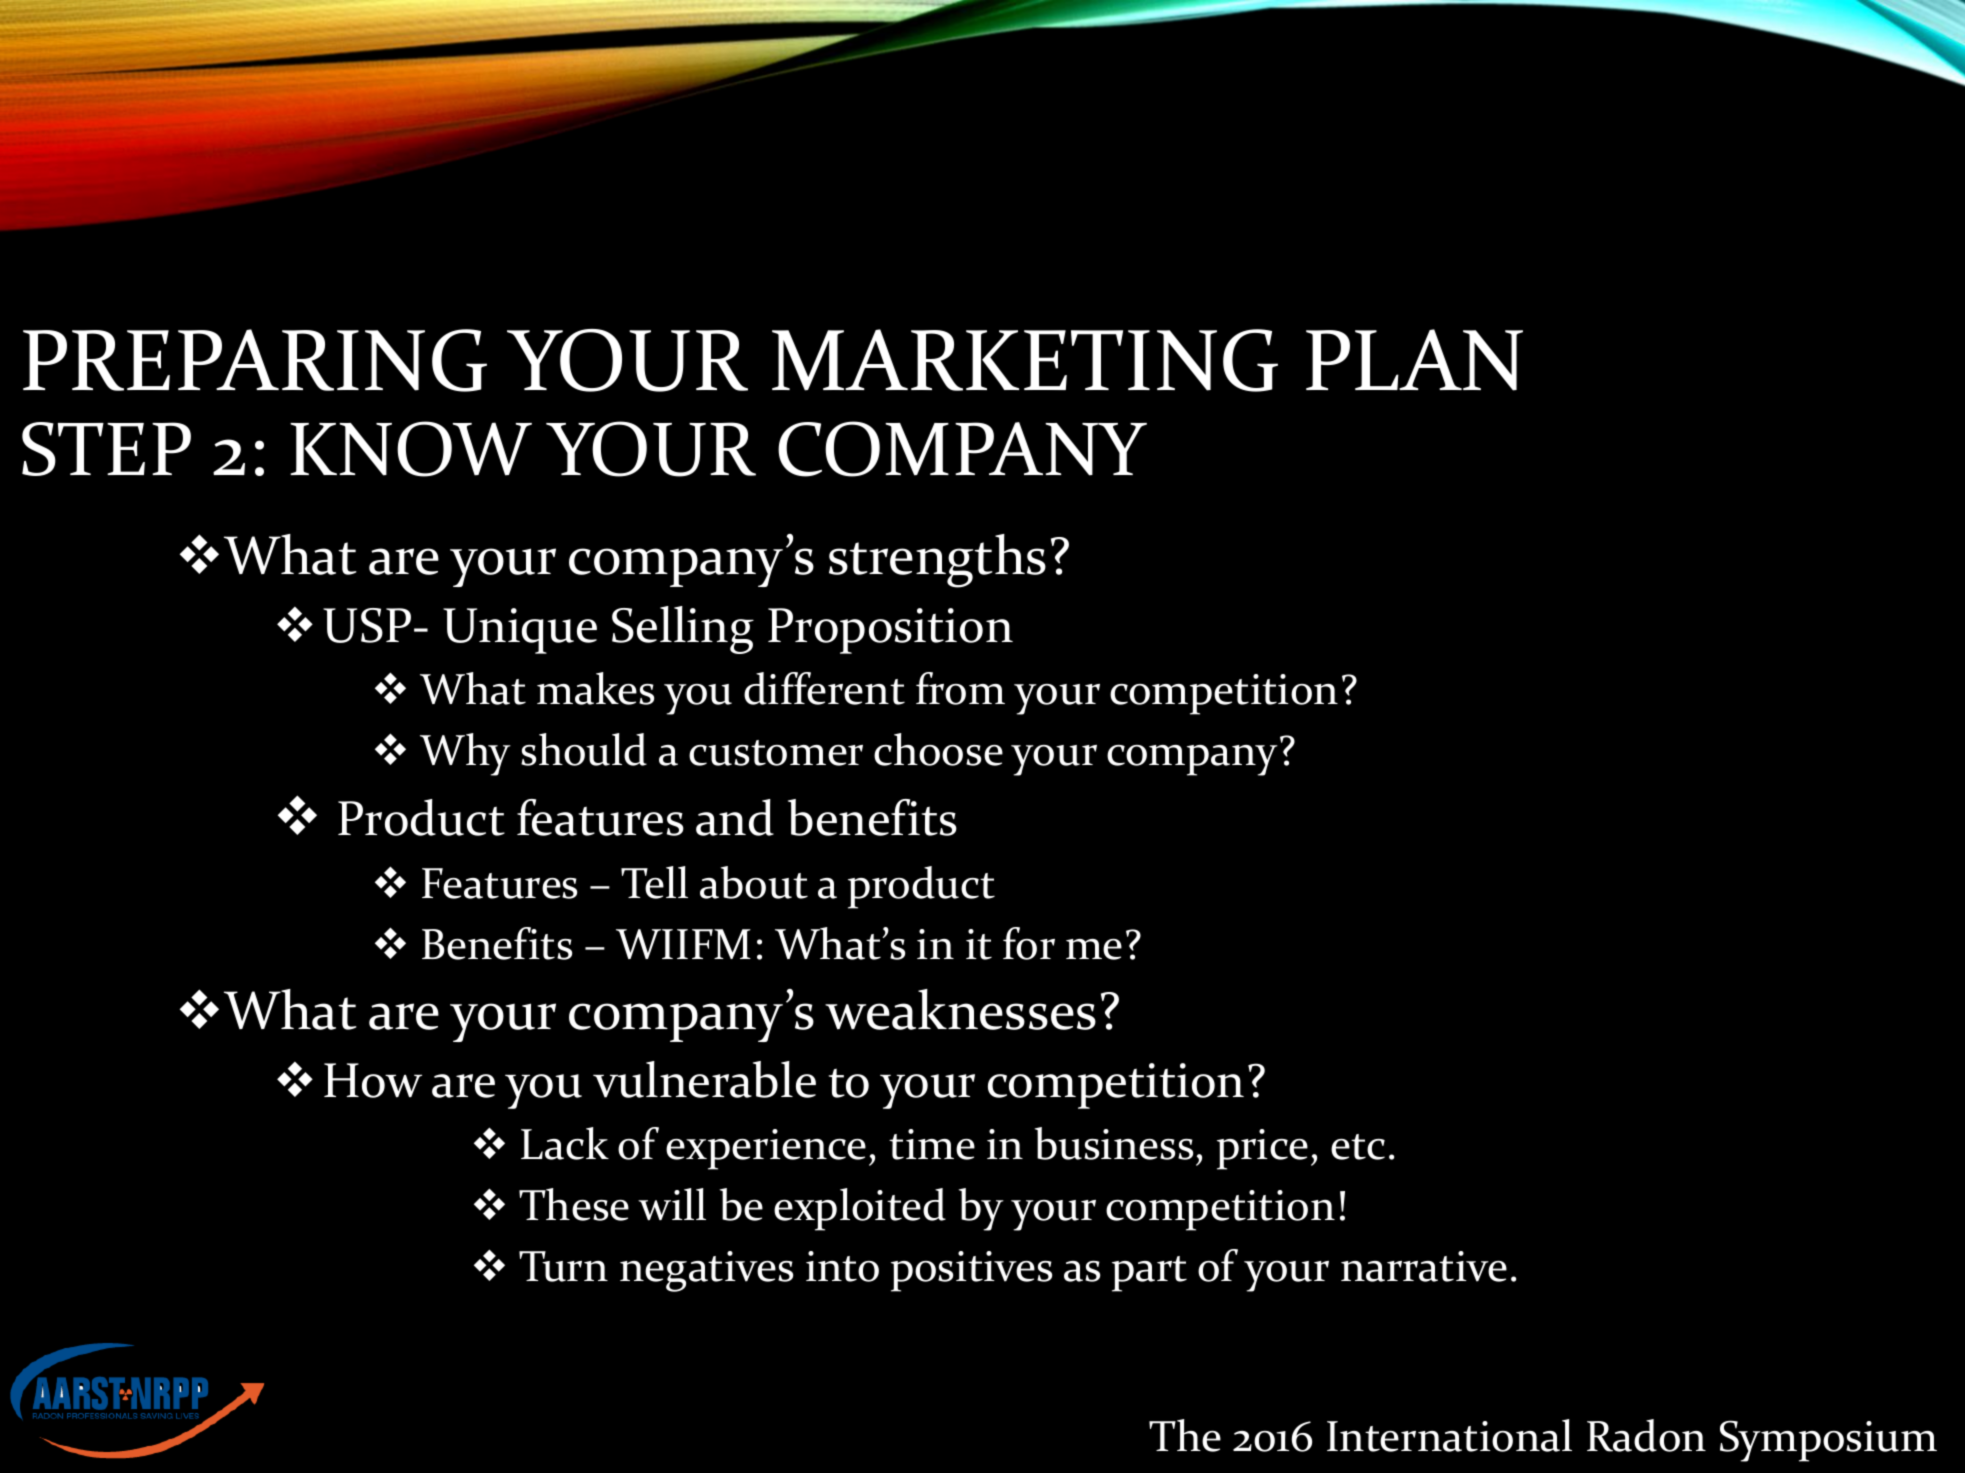 The image size is (1965, 1473). What do you see at coordinates (1025, 360) in the screenshot?
I see `MARKETING` at bounding box center [1025, 360].
